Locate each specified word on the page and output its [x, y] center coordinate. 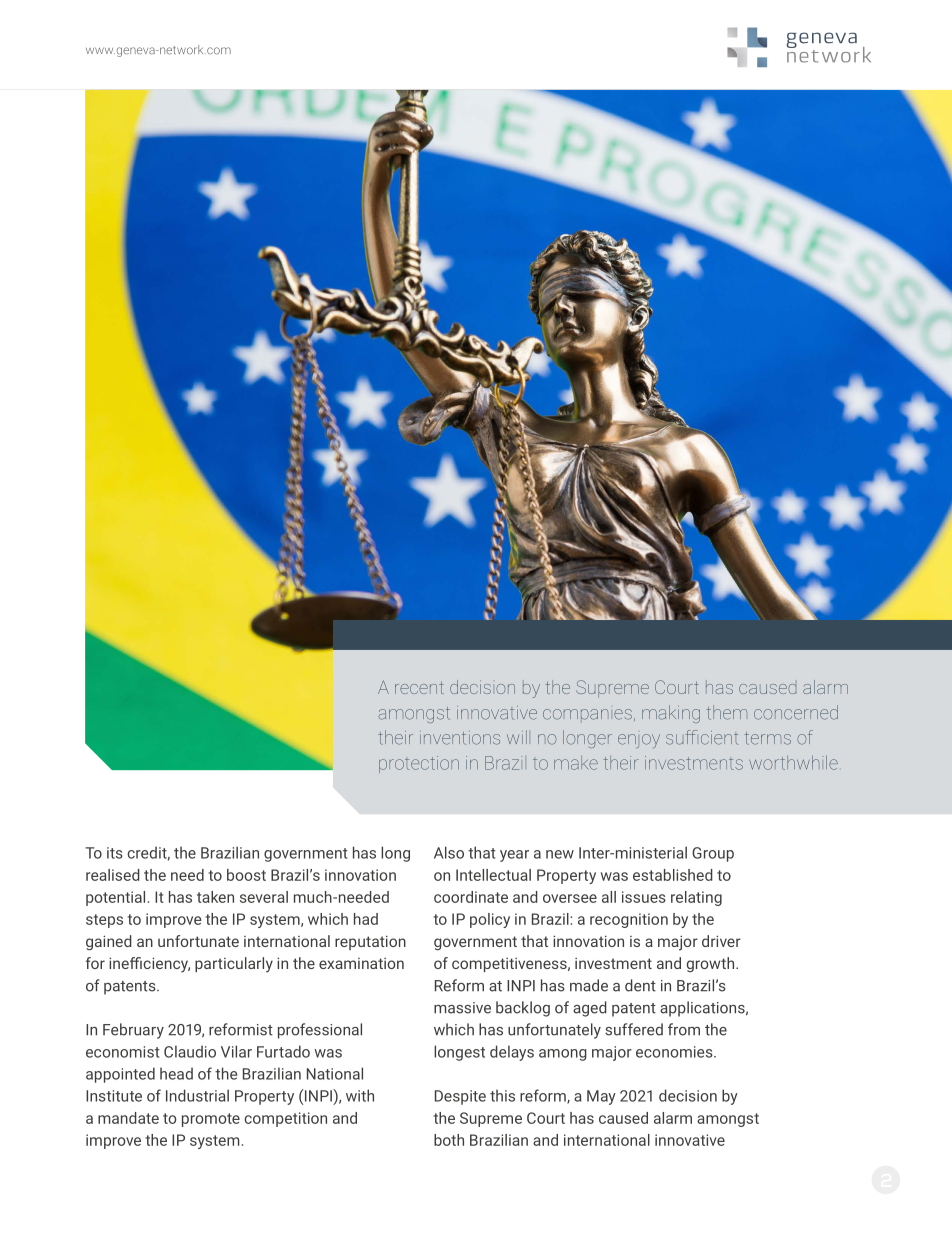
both [449, 1140]
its [115, 853]
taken [215, 897]
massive [462, 1008]
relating [696, 898]
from [684, 1029]
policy [490, 920]
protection [419, 764]
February [133, 1031]
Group [713, 854]
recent [419, 688]
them [727, 712]
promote [211, 1120]
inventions [460, 738]
